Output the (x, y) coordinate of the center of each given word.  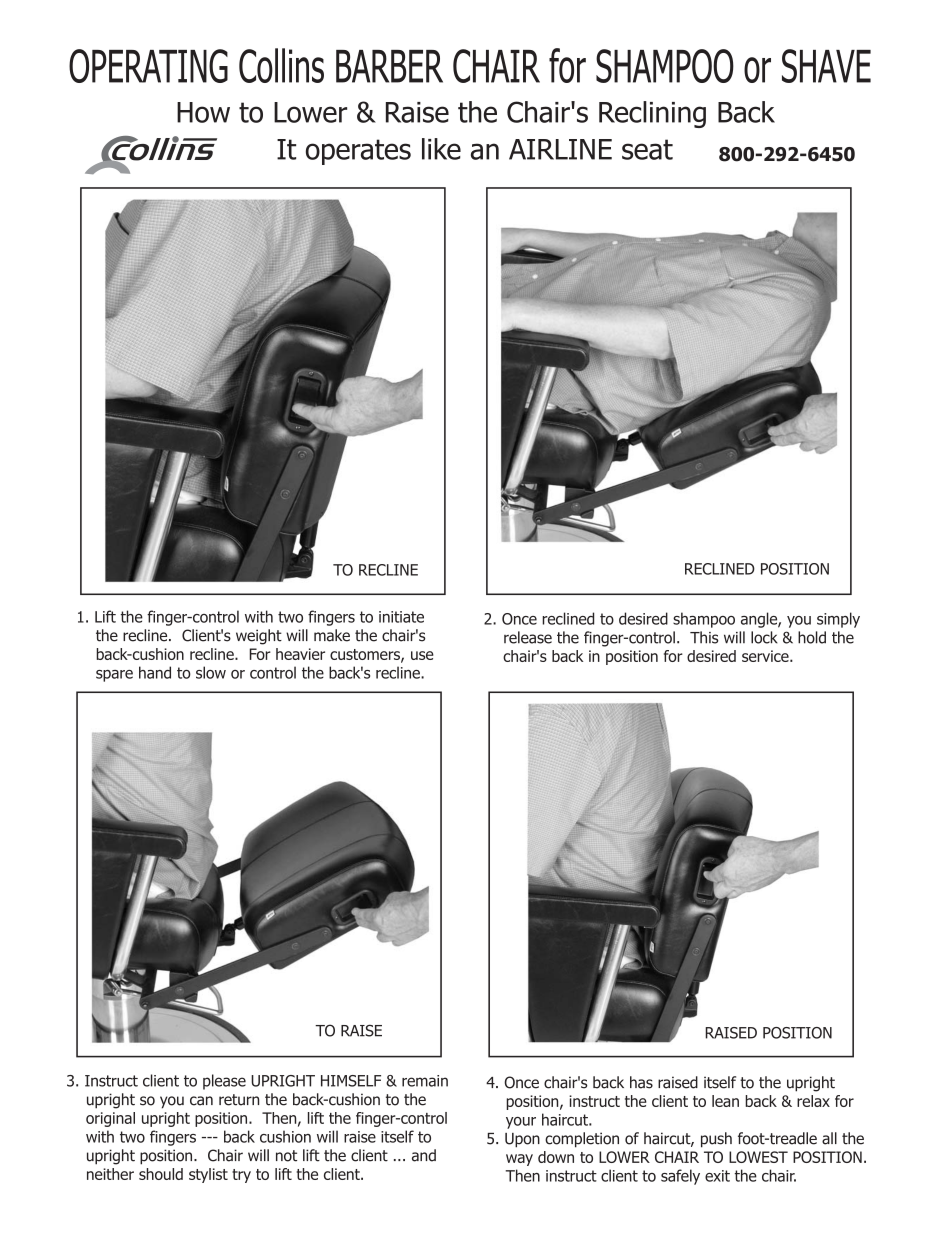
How (203, 112)
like (441, 149)
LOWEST (758, 1157)
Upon (522, 1140)
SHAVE (826, 66)
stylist (208, 1175)
